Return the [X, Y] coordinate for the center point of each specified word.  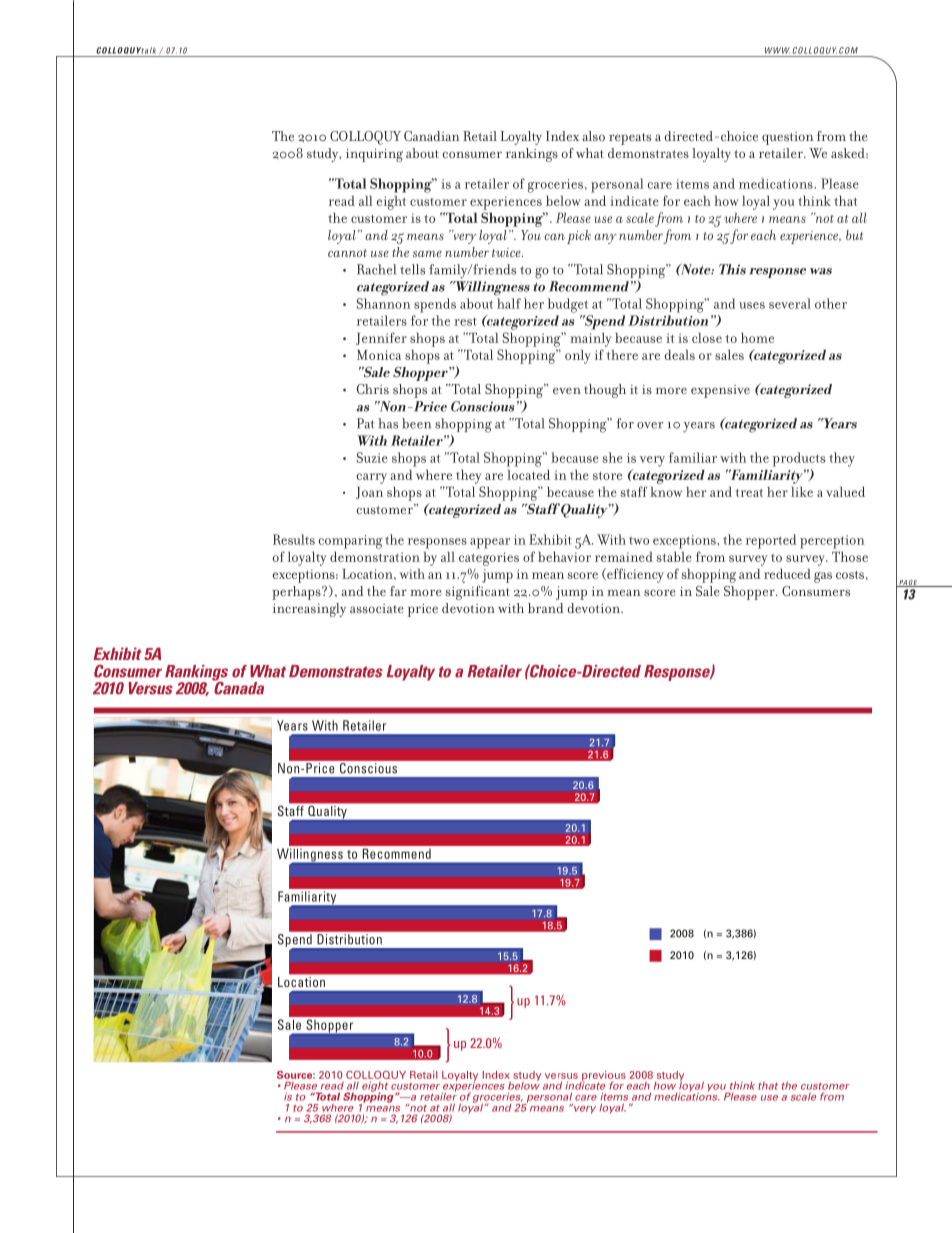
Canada [238, 687]
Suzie [372, 457]
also [593, 136]
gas [823, 577]
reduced [787, 573]
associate [377, 608]
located [528, 474]
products [799, 459]
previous [603, 1077]
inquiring [374, 155]
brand [545, 608]
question [788, 138]
